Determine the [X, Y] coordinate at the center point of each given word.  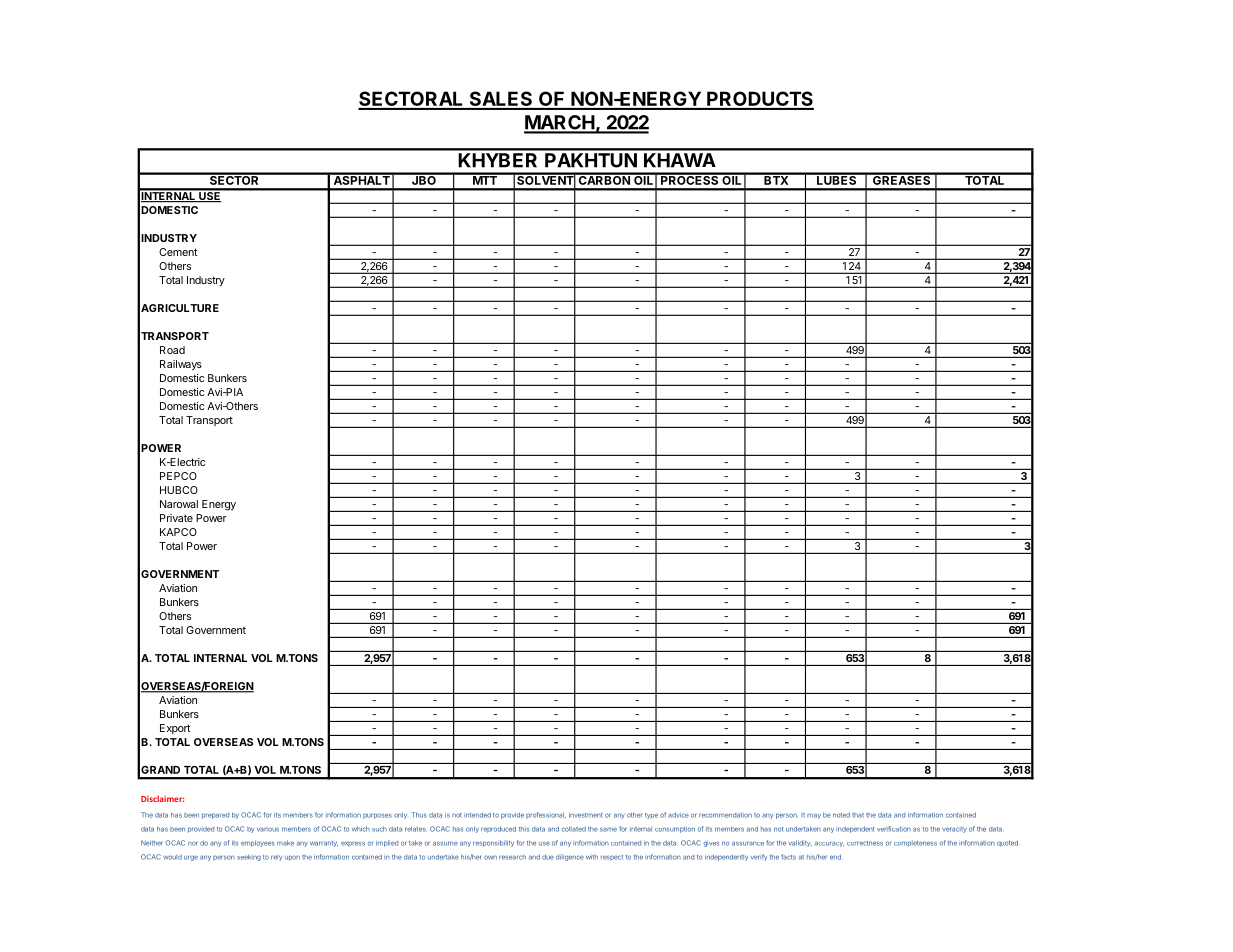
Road [172, 350]
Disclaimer [162, 798]
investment [586, 815]
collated [574, 829]
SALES [500, 100]
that [858, 815]
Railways [181, 365]
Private [176, 518]
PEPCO [178, 476]
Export [175, 729]
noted [841, 815]
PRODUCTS [759, 100]
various [268, 829]
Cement [178, 252]
